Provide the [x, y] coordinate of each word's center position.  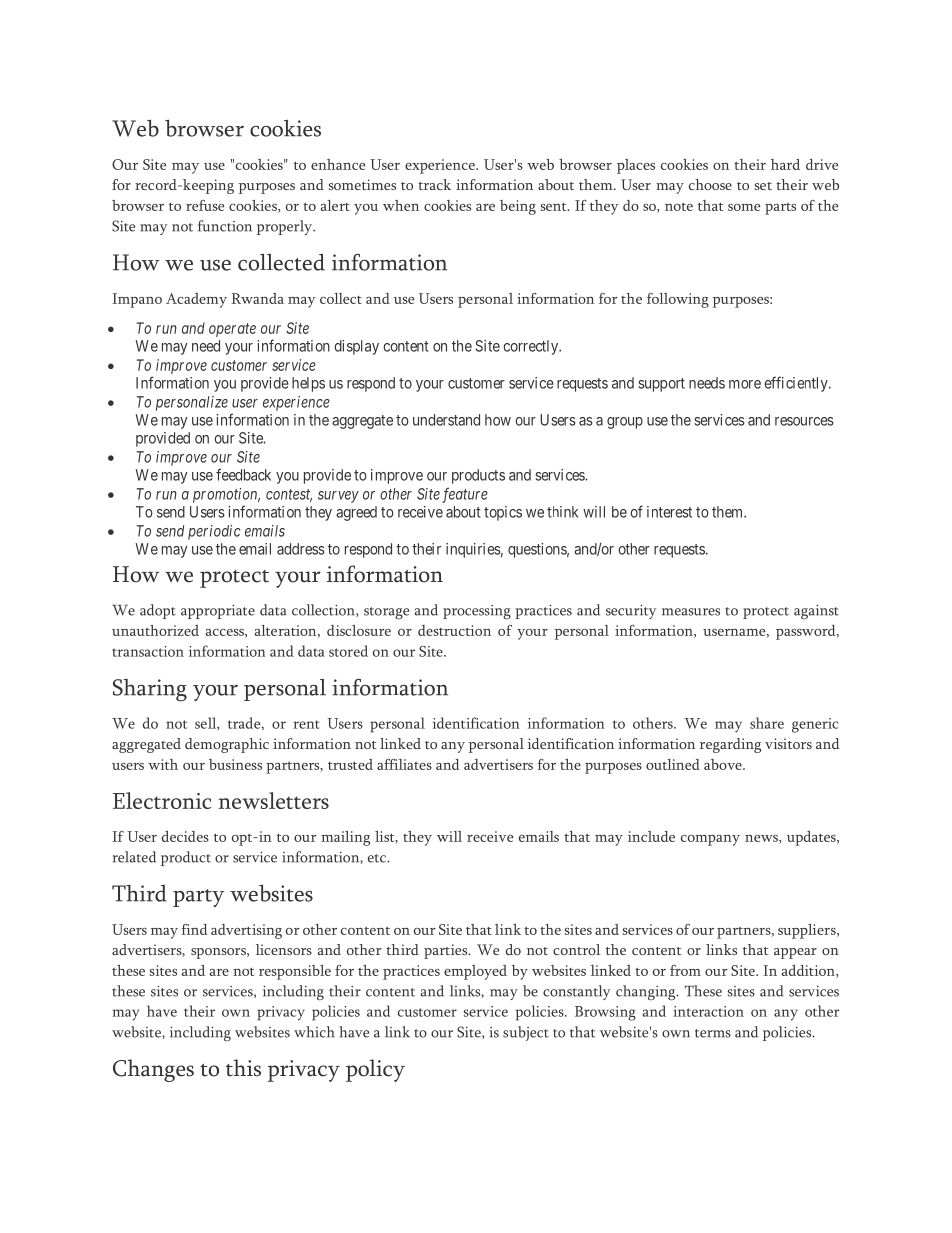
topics [503, 513]
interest [669, 512]
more [745, 384]
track [434, 184]
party [198, 898]
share [767, 723]
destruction [454, 630]
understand [446, 420]
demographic [227, 745]
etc [378, 858]
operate [232, 330]
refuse [205, 205]
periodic [214, 532]
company [710, 840]
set [763, 186]
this [243, 1068]
